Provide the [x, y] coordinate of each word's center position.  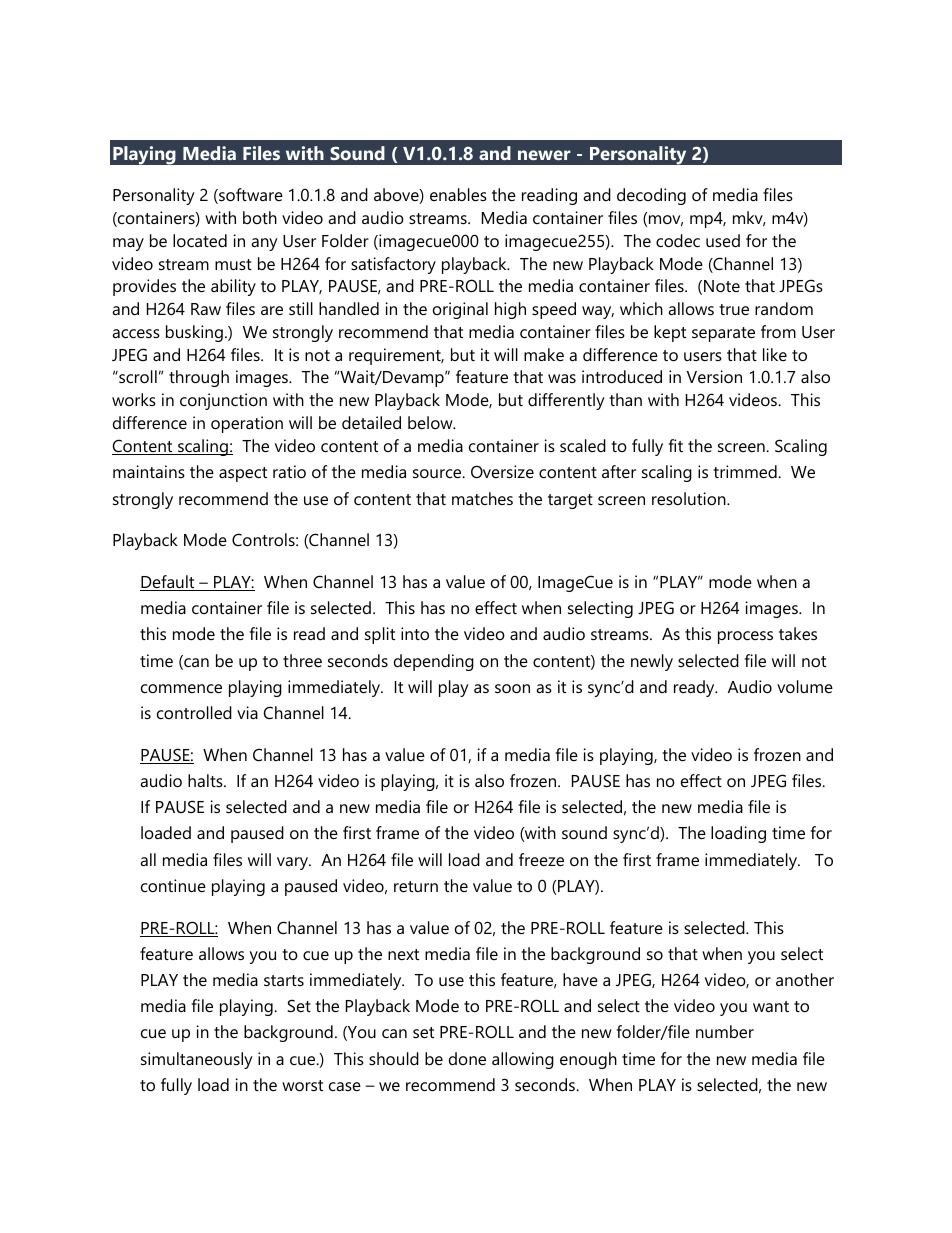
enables [458, 194]
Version [714, 376]
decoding [651, 196]
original [460, 310]
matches [482, 498]
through [199, 378]
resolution [690, 498]
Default [168, 583]
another [805, 979]
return [416, 886]
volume [805, 686]
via [247, 712]
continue [173, 885]
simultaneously [197, 1060]
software [250, 196]
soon [512, 688]
